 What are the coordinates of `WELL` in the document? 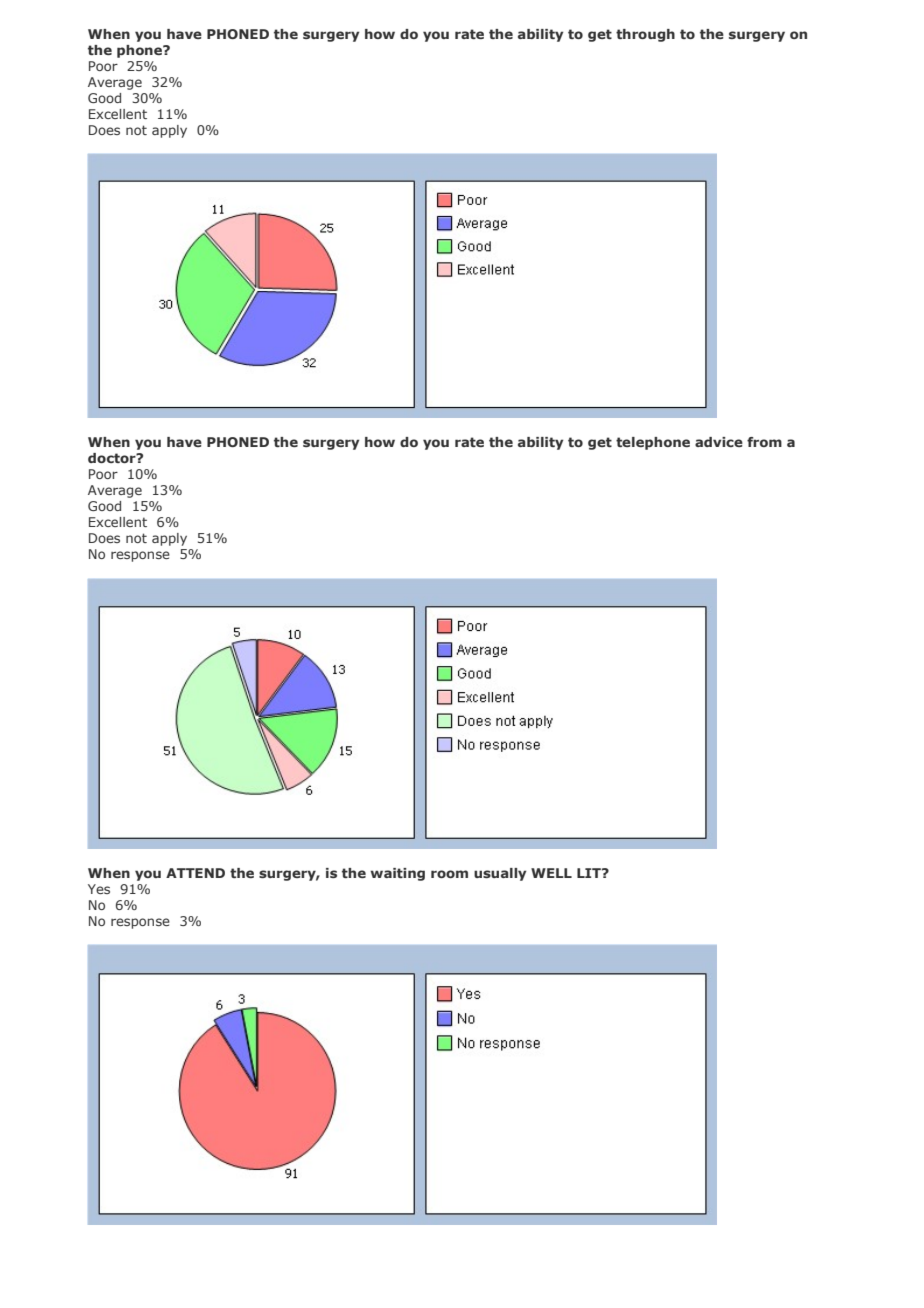 It's located at (551, 873).
